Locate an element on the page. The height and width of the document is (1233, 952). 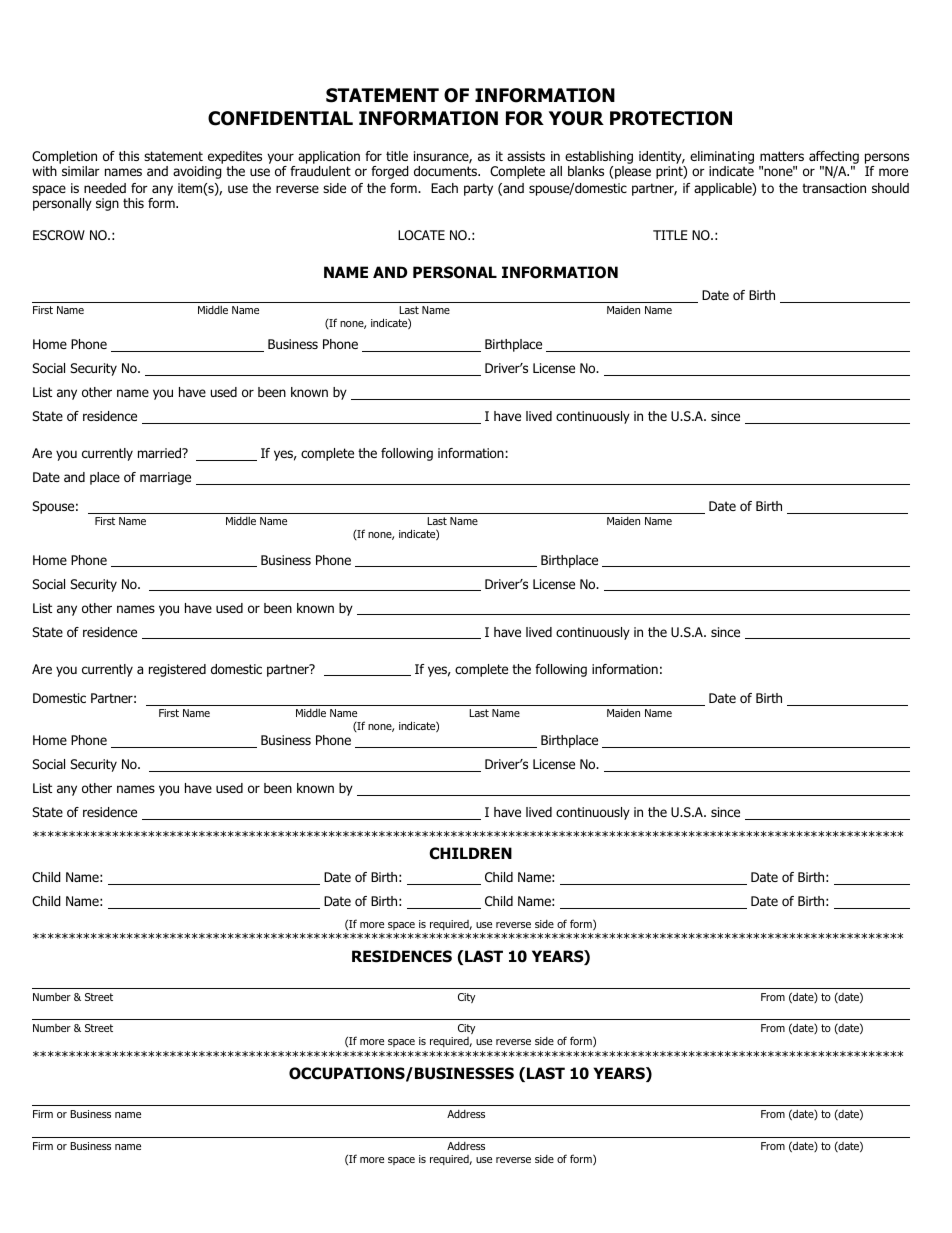
matters is located at coordinates (782, 156).
